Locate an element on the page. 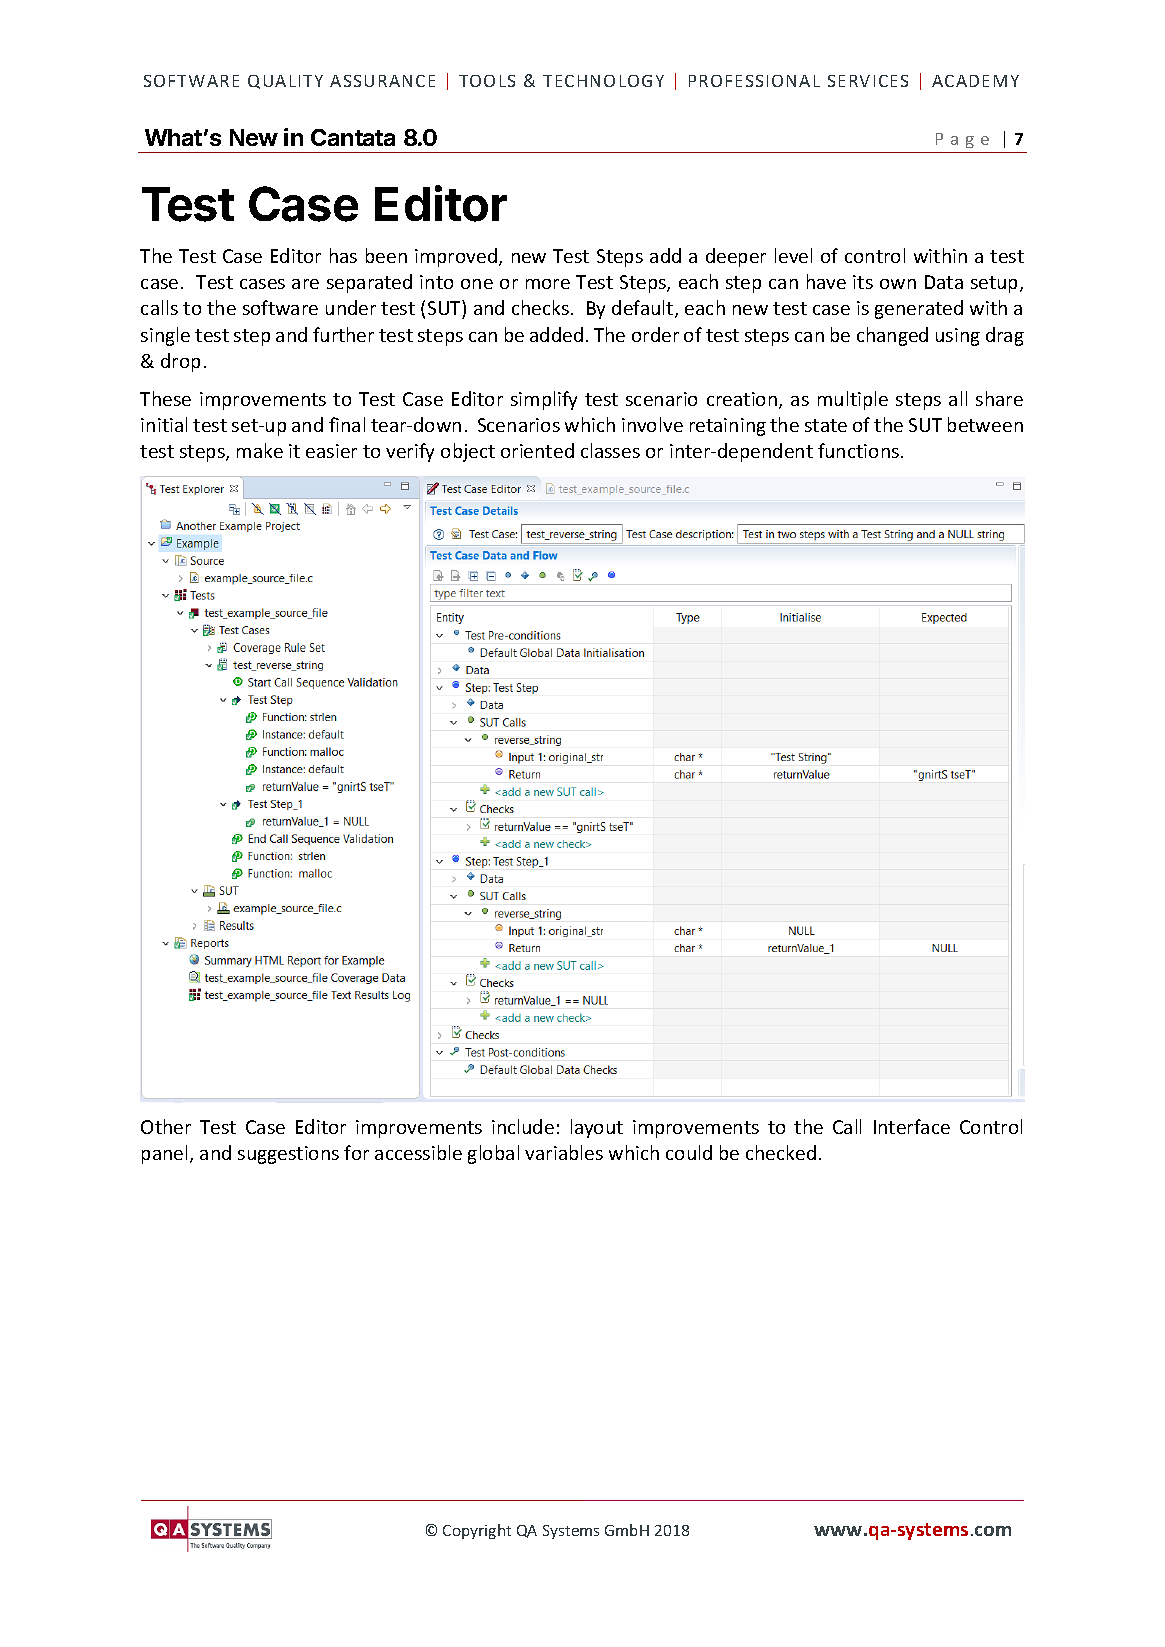 This document has height=1647, width=1165. SERVICES is located at coordinates (868, 81).
